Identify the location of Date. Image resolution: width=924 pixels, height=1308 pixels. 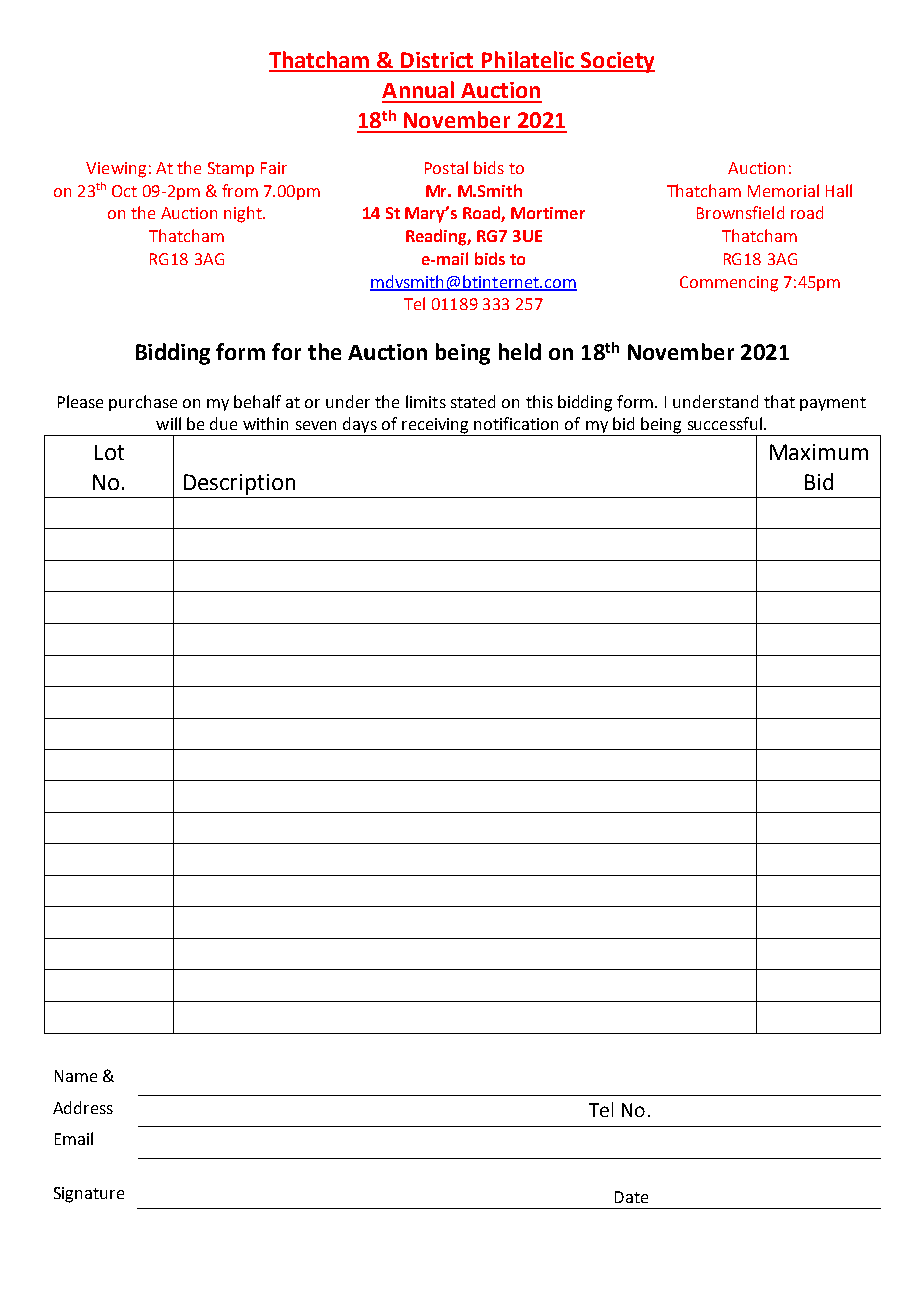
(631, 1197).
